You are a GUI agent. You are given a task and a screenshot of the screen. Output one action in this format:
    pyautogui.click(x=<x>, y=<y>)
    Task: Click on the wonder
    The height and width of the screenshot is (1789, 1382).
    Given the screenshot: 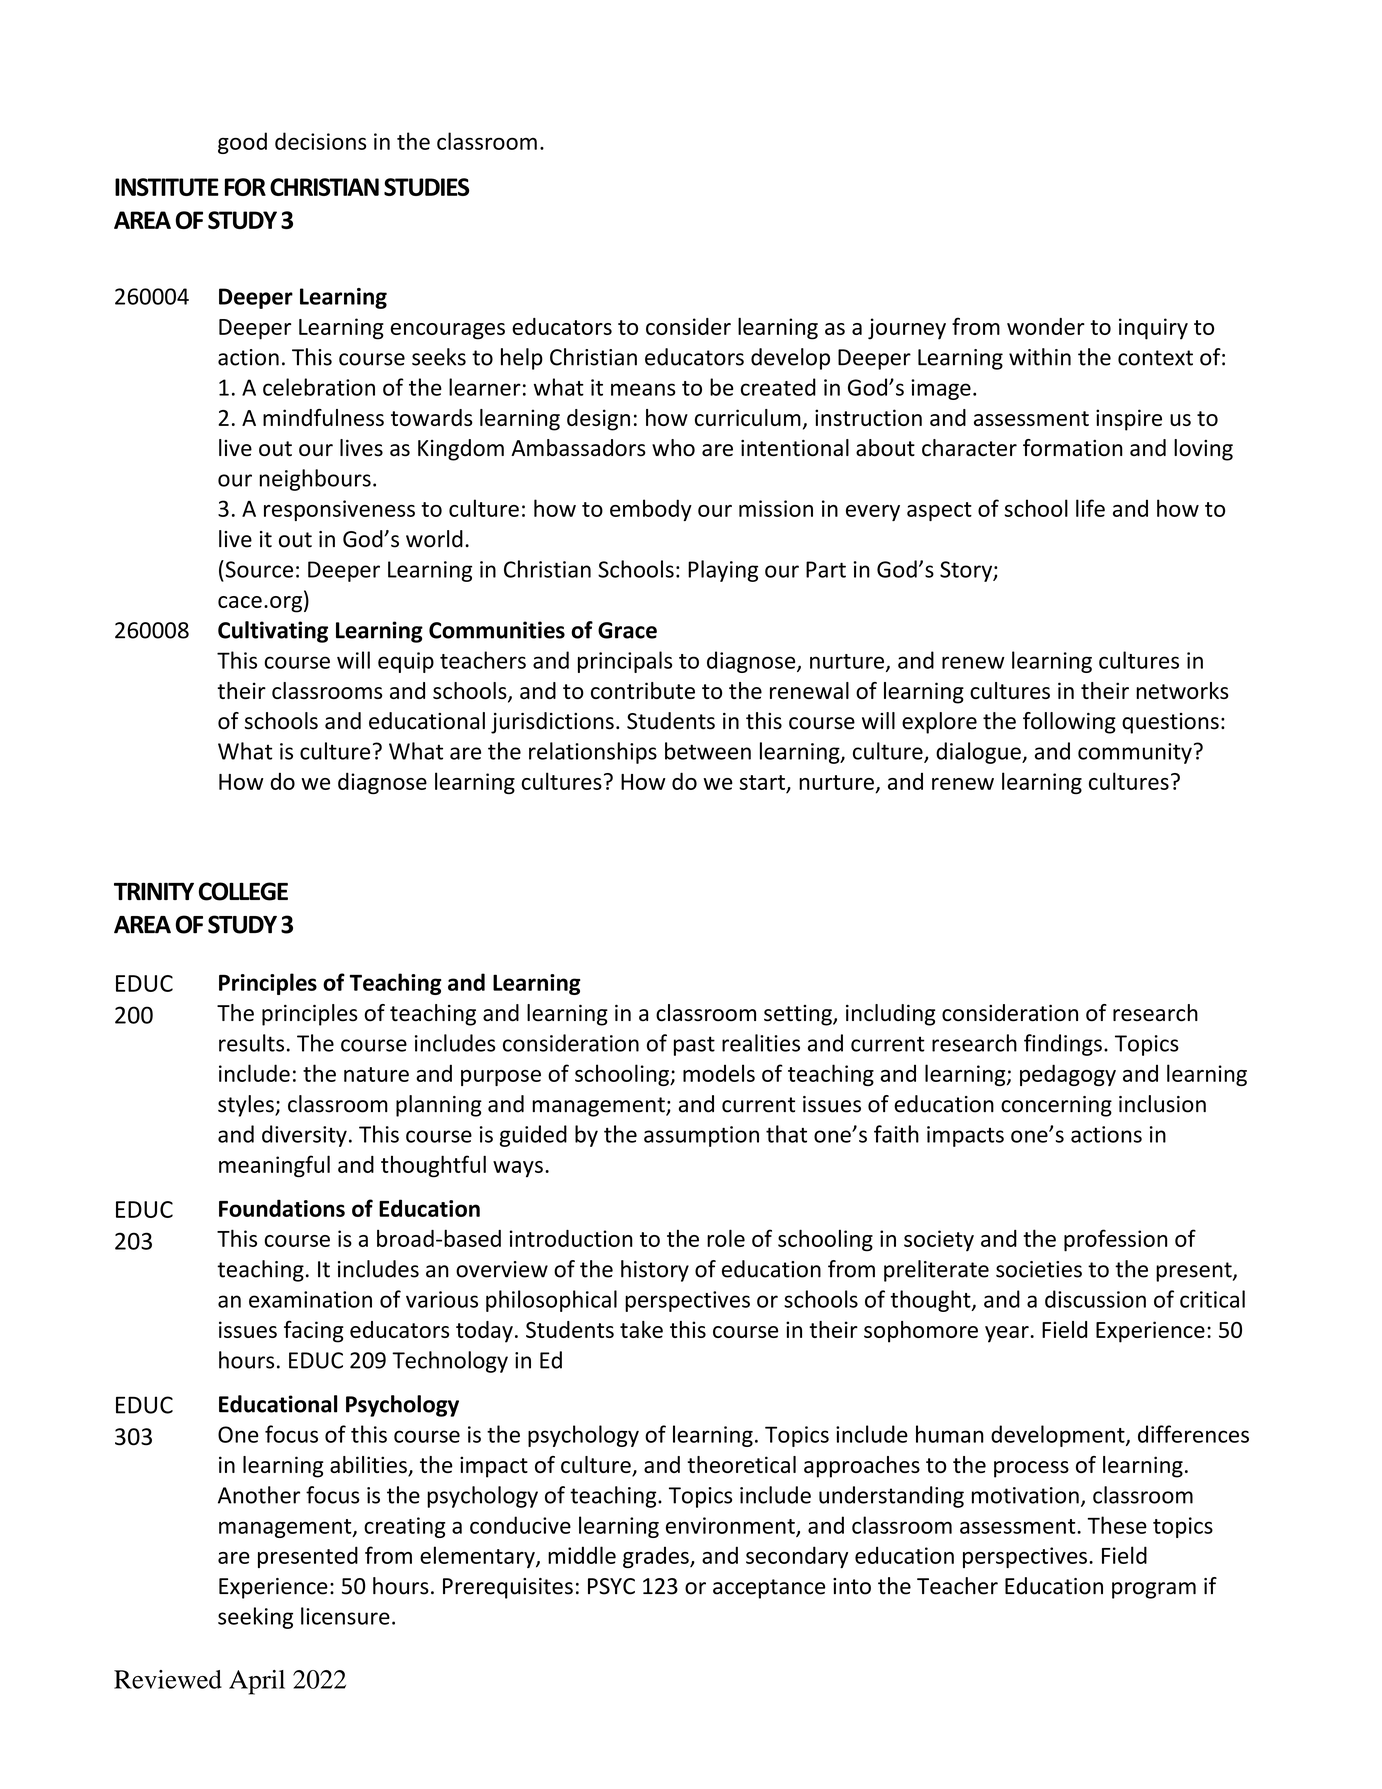 What is the action you would take?
    pyautogui.click(x=1046, y=326)
